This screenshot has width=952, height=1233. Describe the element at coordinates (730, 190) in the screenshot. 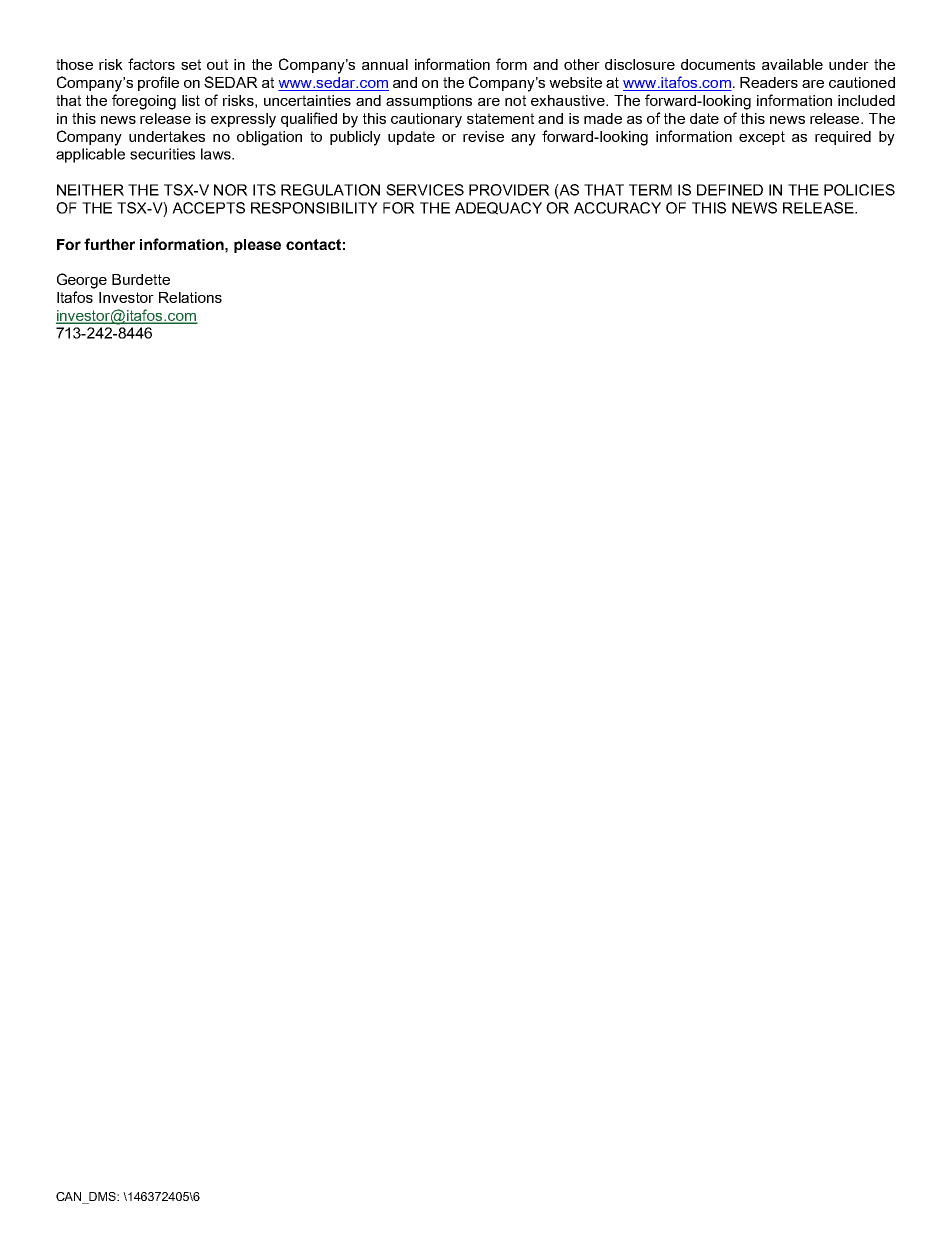

I see `DEFINED` at that location.
